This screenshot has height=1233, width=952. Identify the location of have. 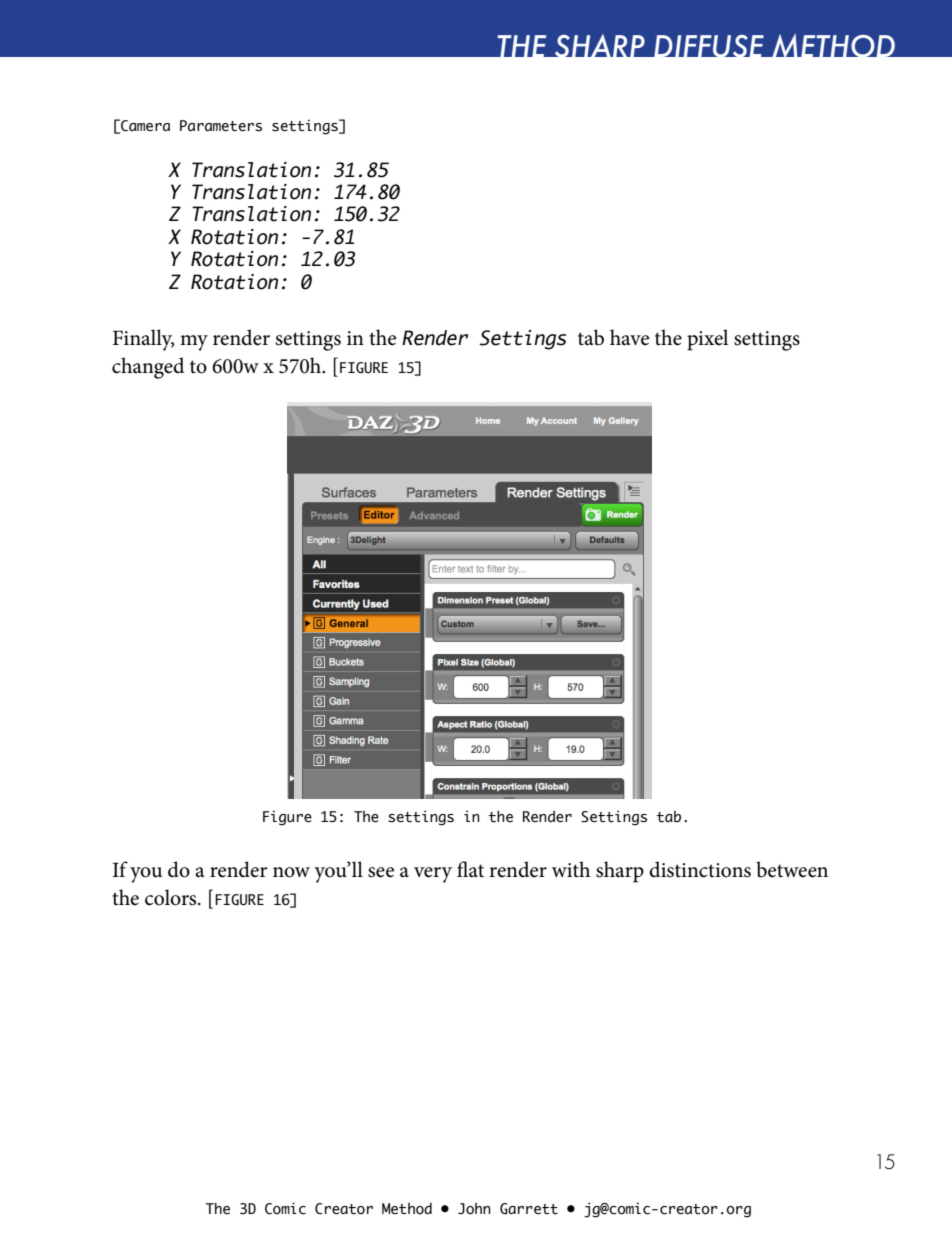
(629, 337).
